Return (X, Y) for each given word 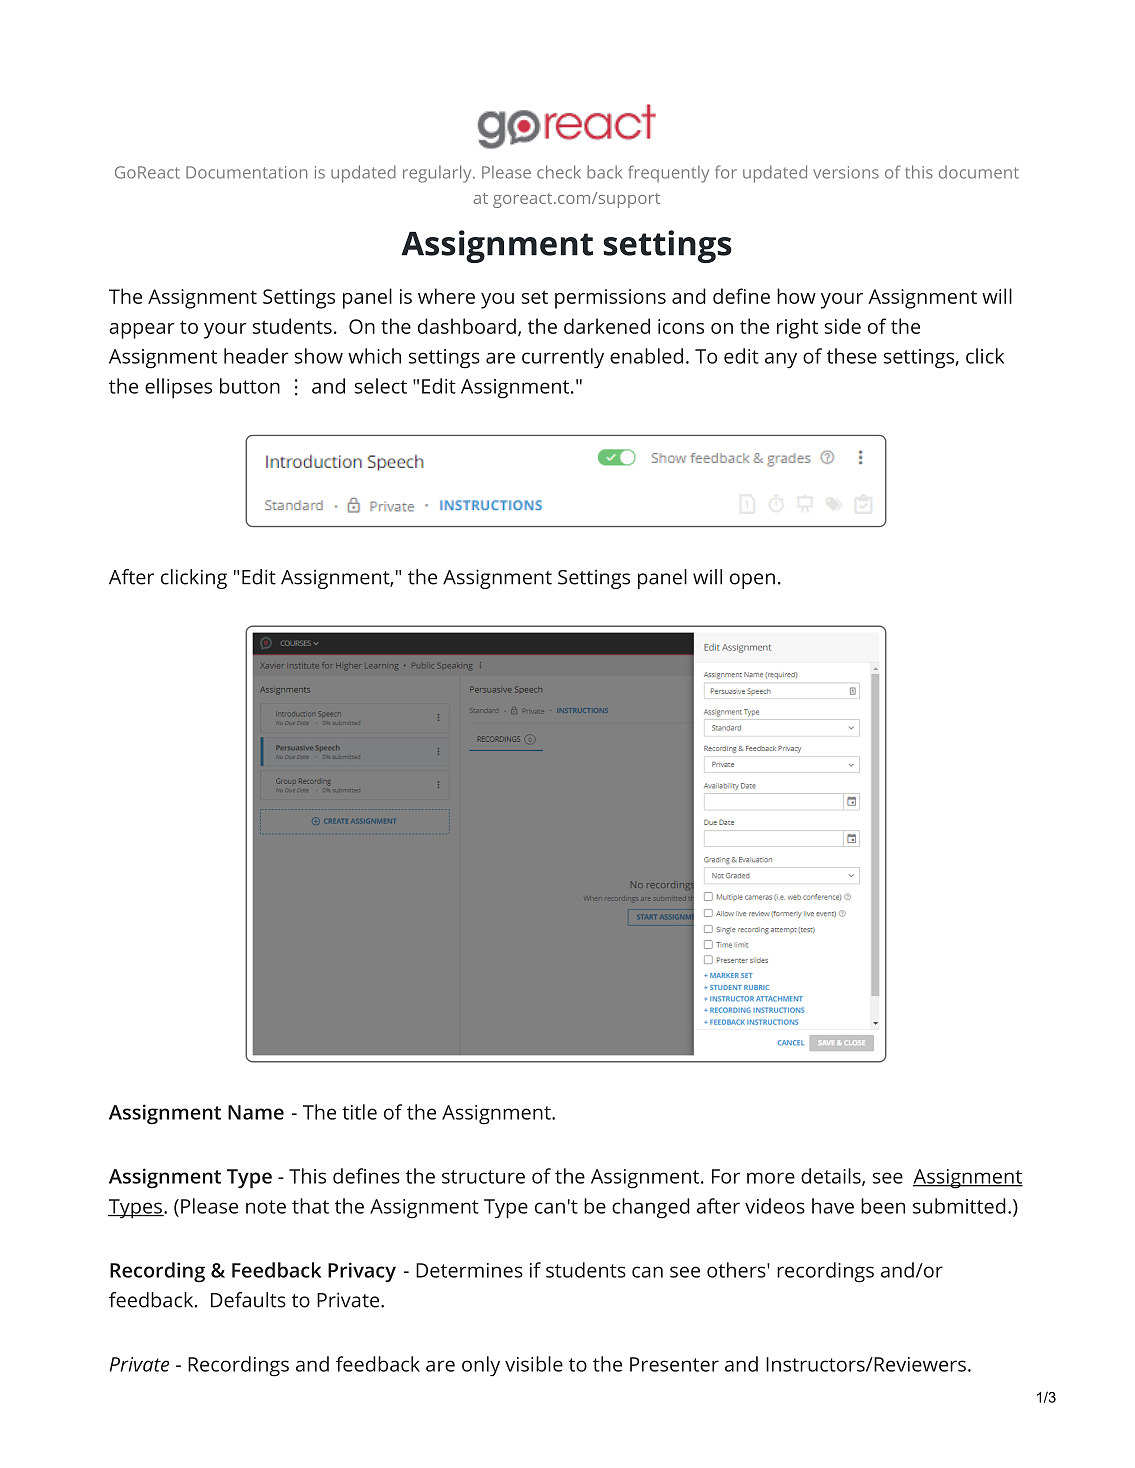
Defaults (248, 1300)
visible (534, 1364)
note (266, 1207)
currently (563, 358)
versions (846, 172)
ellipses (178, 388)
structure (483, 1177)
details (832, 1177)
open (752, 581)
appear (142, 331)
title (359, 1112)
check (559, 172)
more (771, 1178)
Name (256, 1112)
